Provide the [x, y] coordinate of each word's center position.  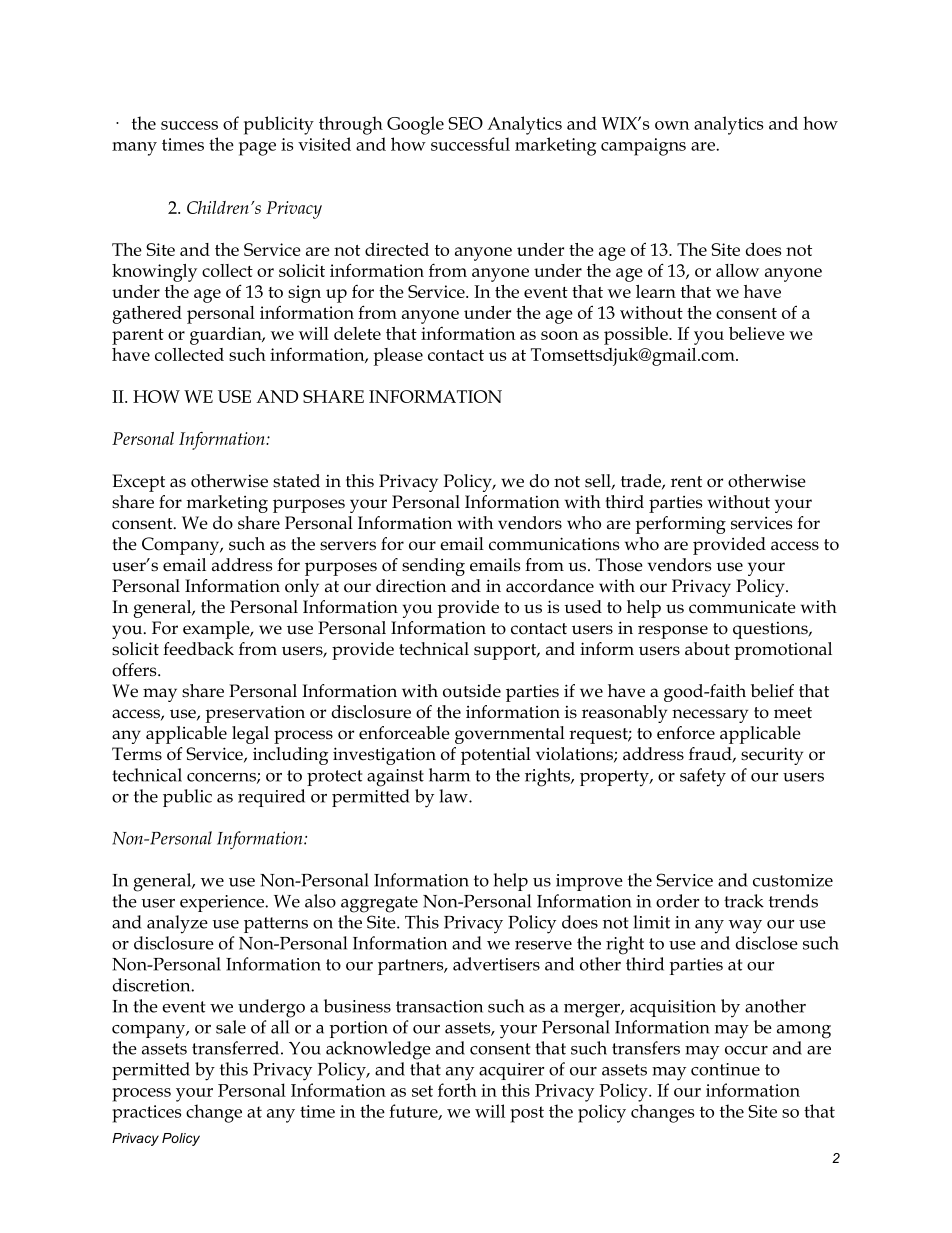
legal [250, 735]
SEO [465, 123]
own [672, 125]
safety [703, 777]
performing [680, 525]
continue [725, 1069]
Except [138, 483]
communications [554, 544]
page [257, 149]
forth [457, 1090]
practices [146, 1114]
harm [449, 775]
